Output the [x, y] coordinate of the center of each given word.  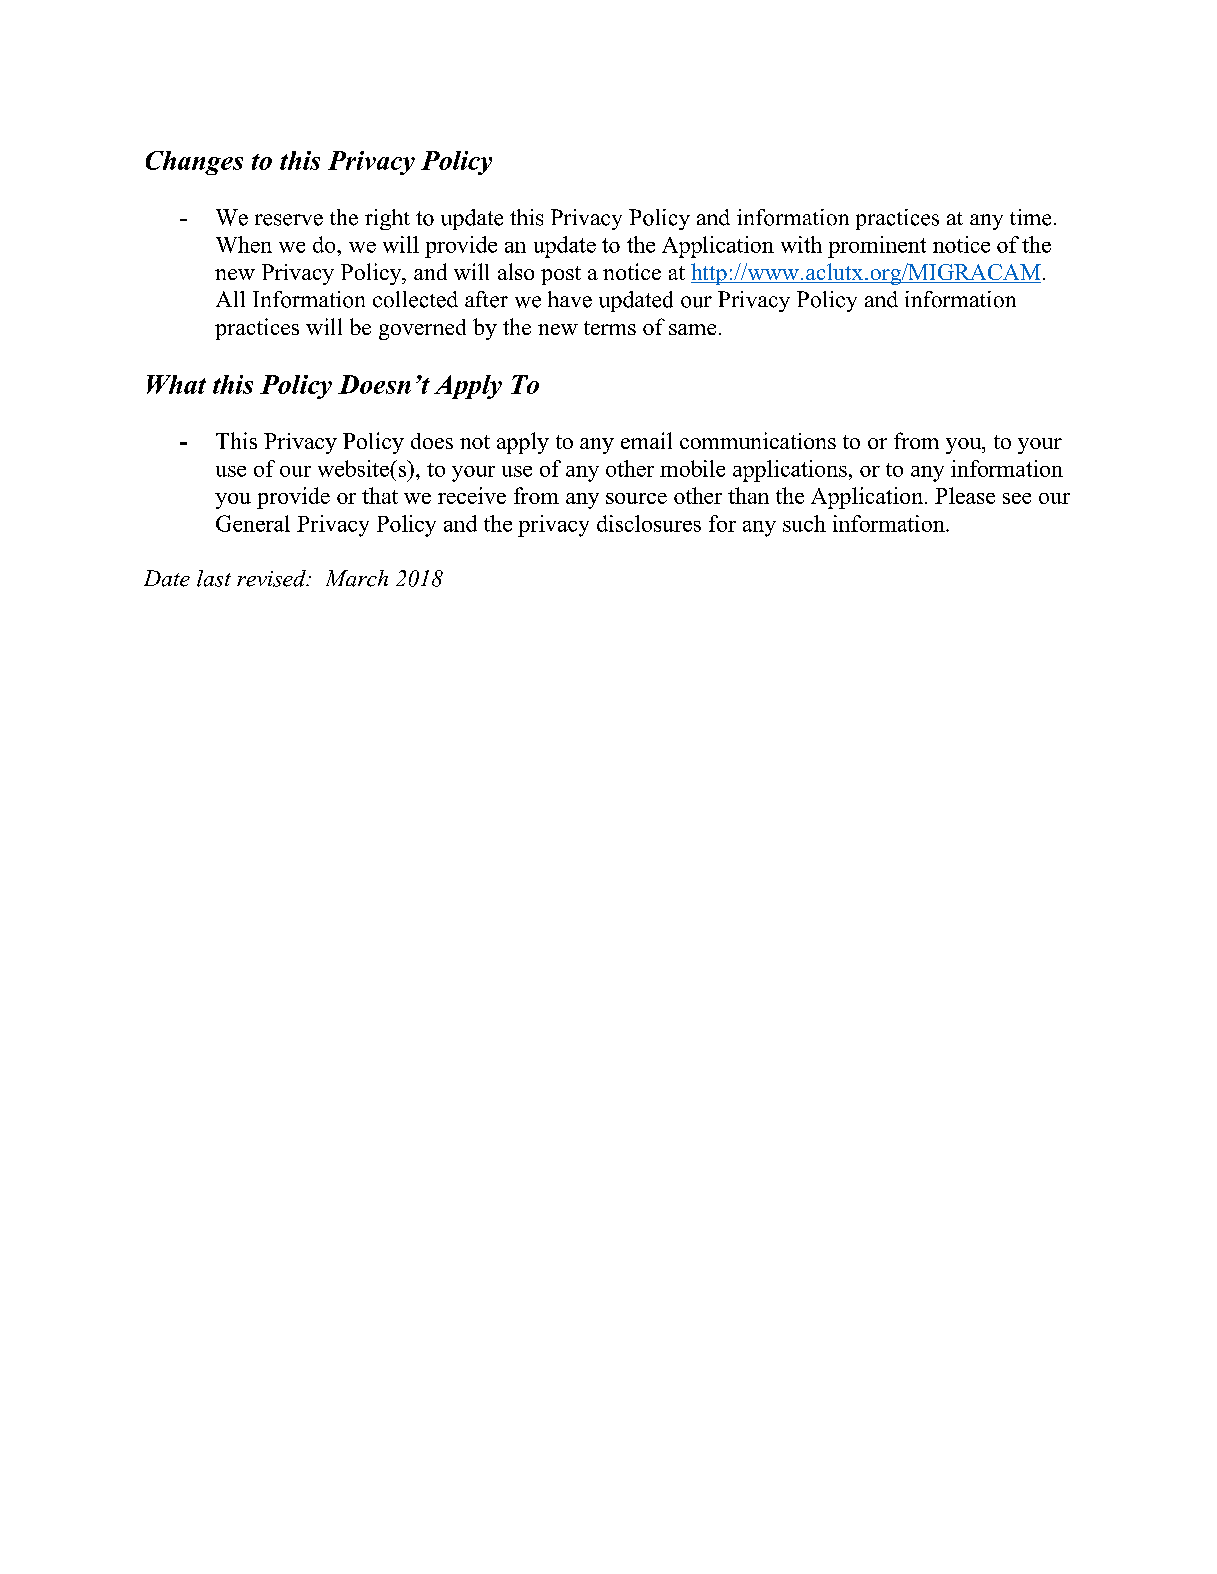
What [176, 384]
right [387, 219]
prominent [877, 247]
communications [758, 440]
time [1030, 217]
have [570, 299]
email [646, 440]
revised [272, 578]
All [230, 299]
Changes [194, 163]
